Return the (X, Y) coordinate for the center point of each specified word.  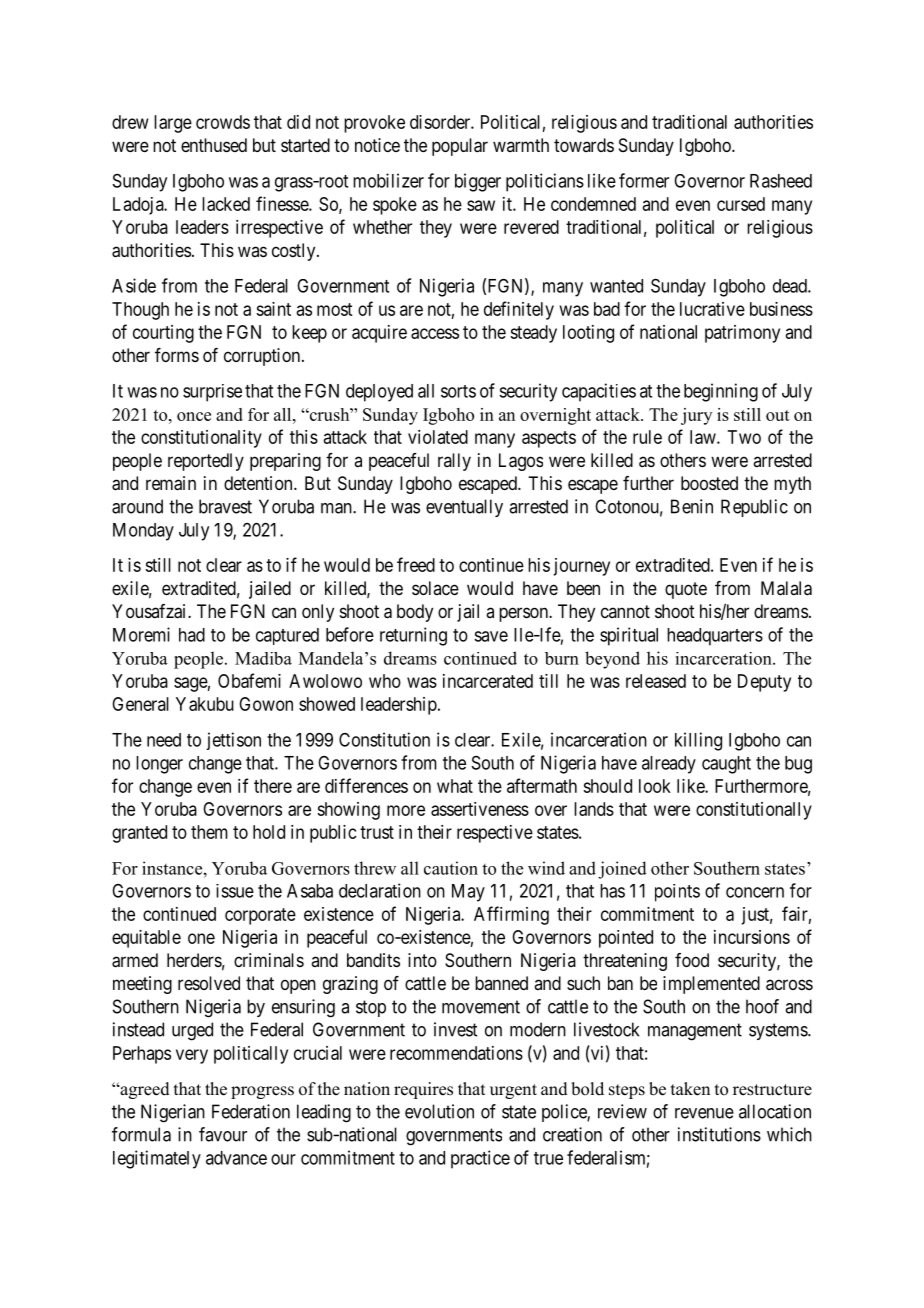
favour (223, 1134)
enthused (214, 145)
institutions (719, 1134)
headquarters (715, 637)
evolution (439, 1111)
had (192, 635)
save (491, 636)
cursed (741, 204)
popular (460, 147)
